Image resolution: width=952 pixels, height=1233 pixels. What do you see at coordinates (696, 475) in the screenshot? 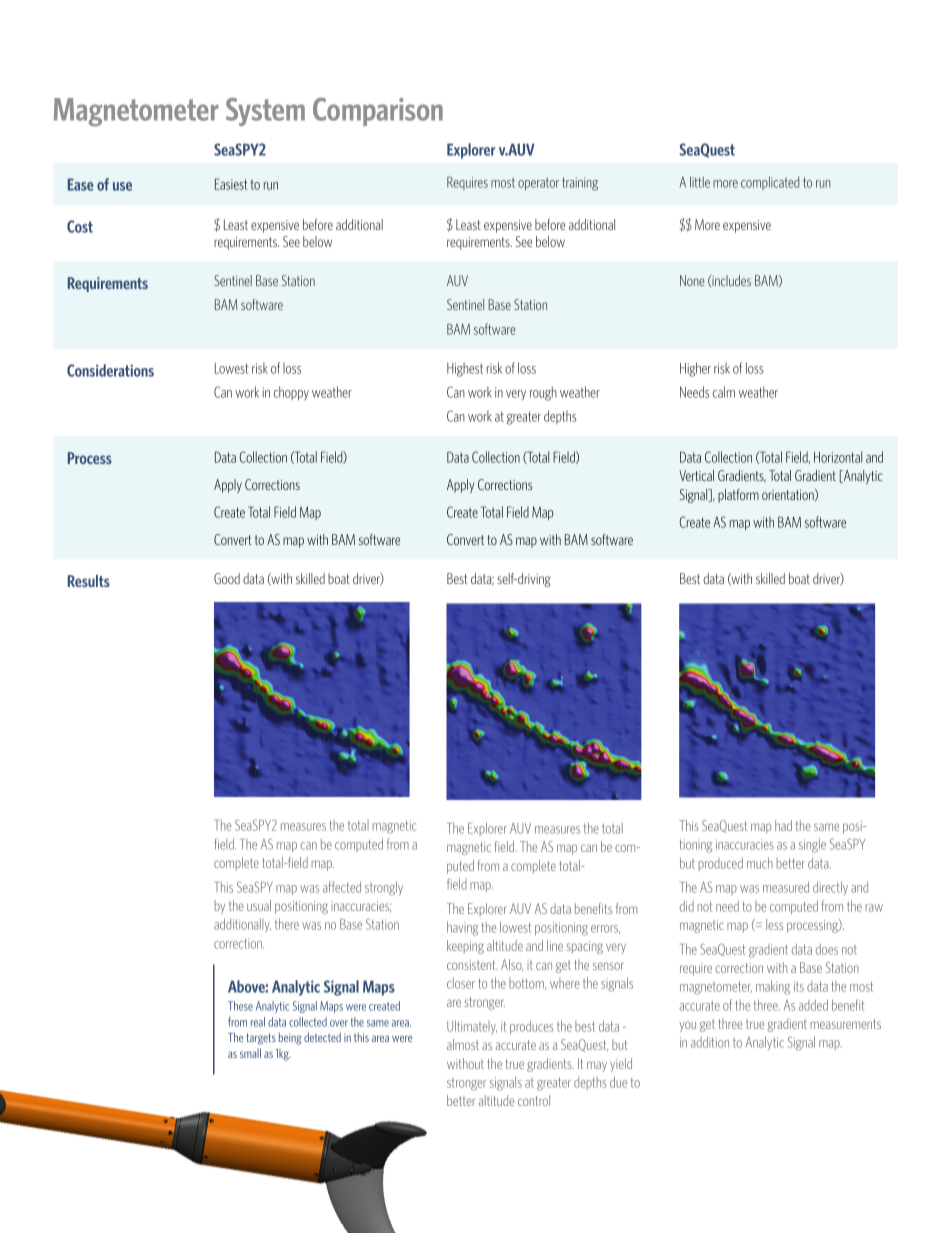
I see `Vertical` at bounding box center [696, 475].
